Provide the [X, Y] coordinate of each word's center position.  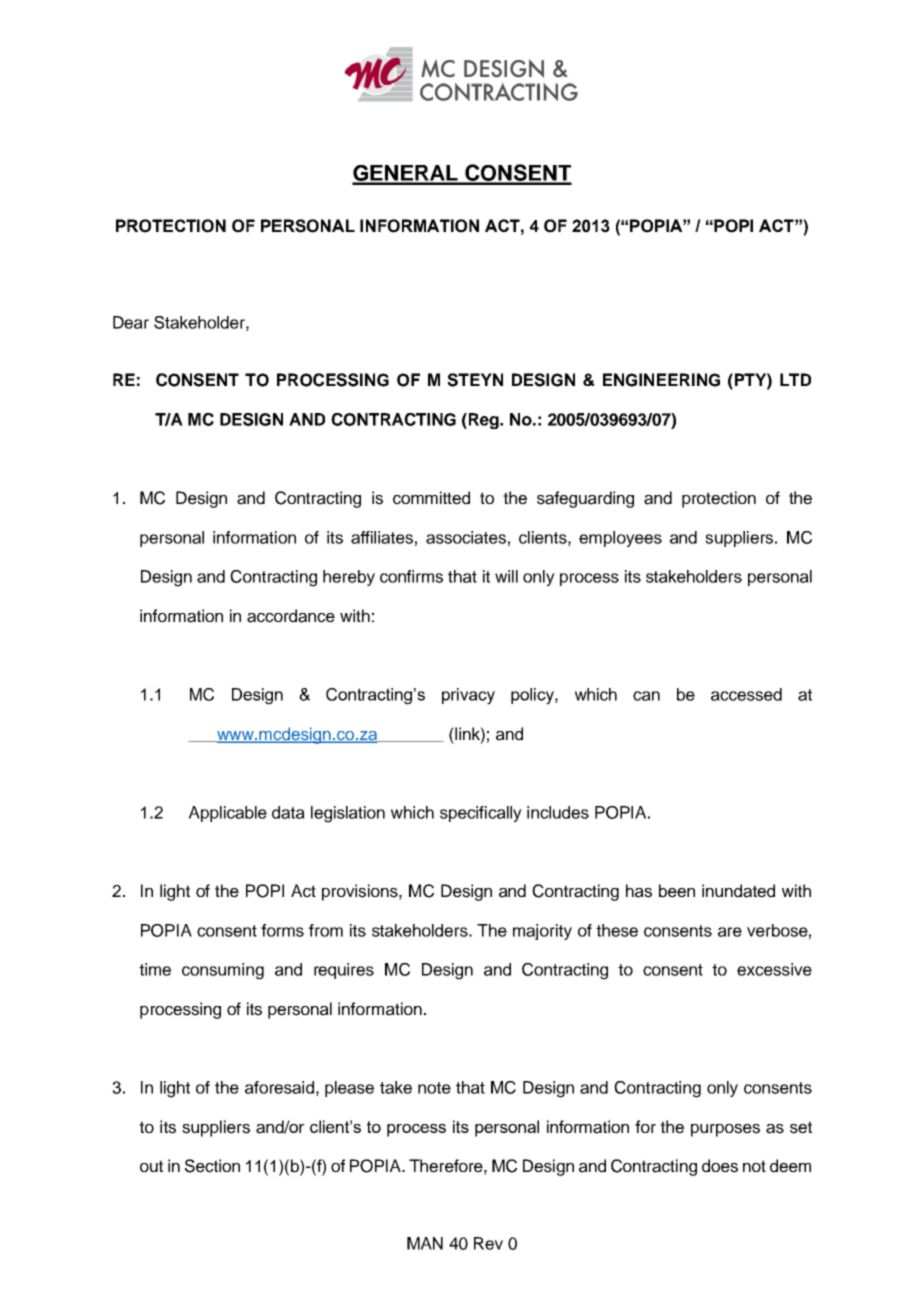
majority [542, 932]
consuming [223, 971]
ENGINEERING [661, 380]
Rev [488, 1243]
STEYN [475, 380]
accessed [746, 694]
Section [212, 1166]
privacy [468, 696]
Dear [131, 322]
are [730, 932]
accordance [291, 616]
